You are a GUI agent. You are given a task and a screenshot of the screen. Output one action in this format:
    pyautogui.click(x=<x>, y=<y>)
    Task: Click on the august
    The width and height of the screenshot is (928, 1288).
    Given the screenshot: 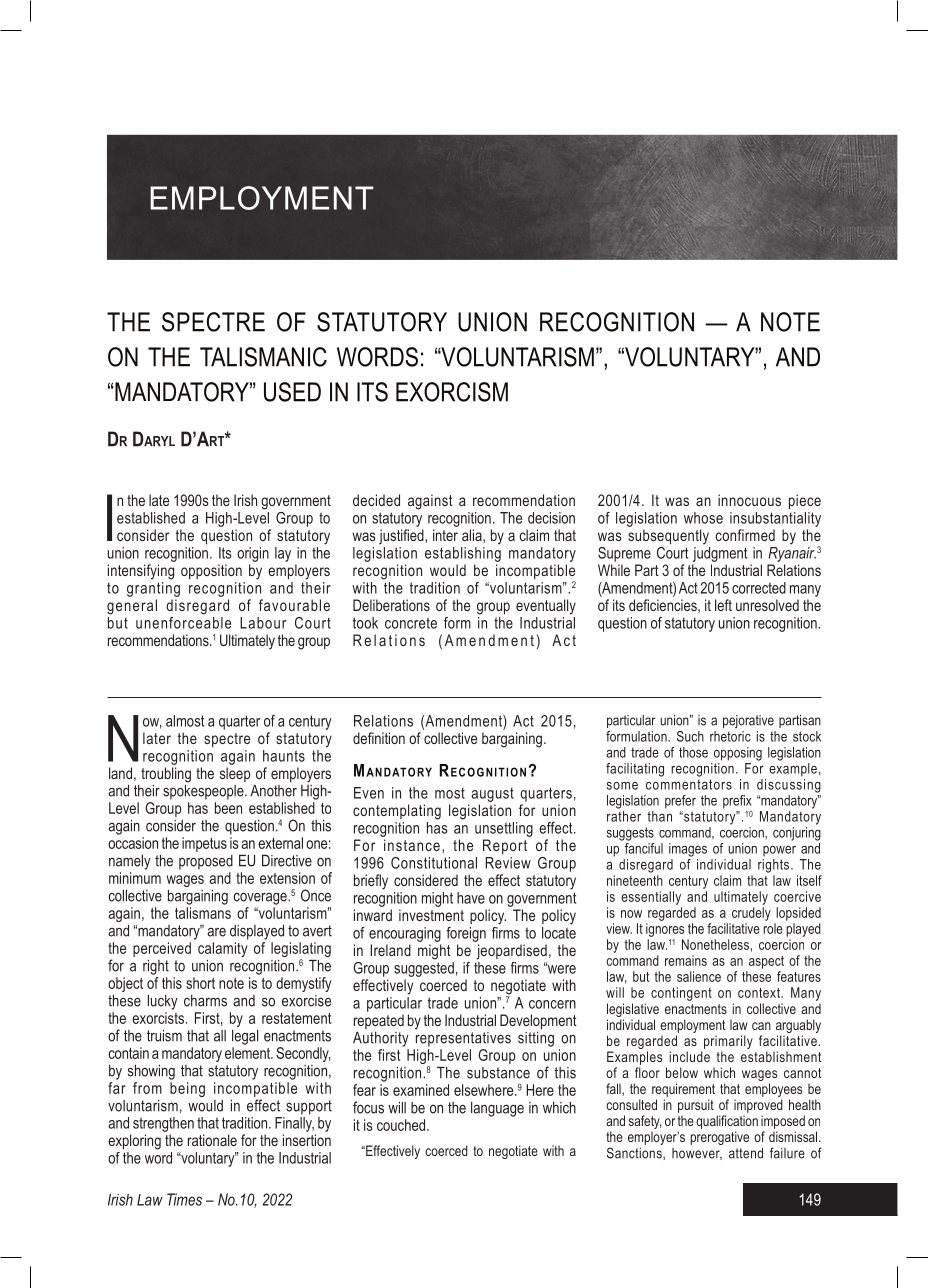 What is the action you would take?
    pyautogui.click(x=492, y=795)
